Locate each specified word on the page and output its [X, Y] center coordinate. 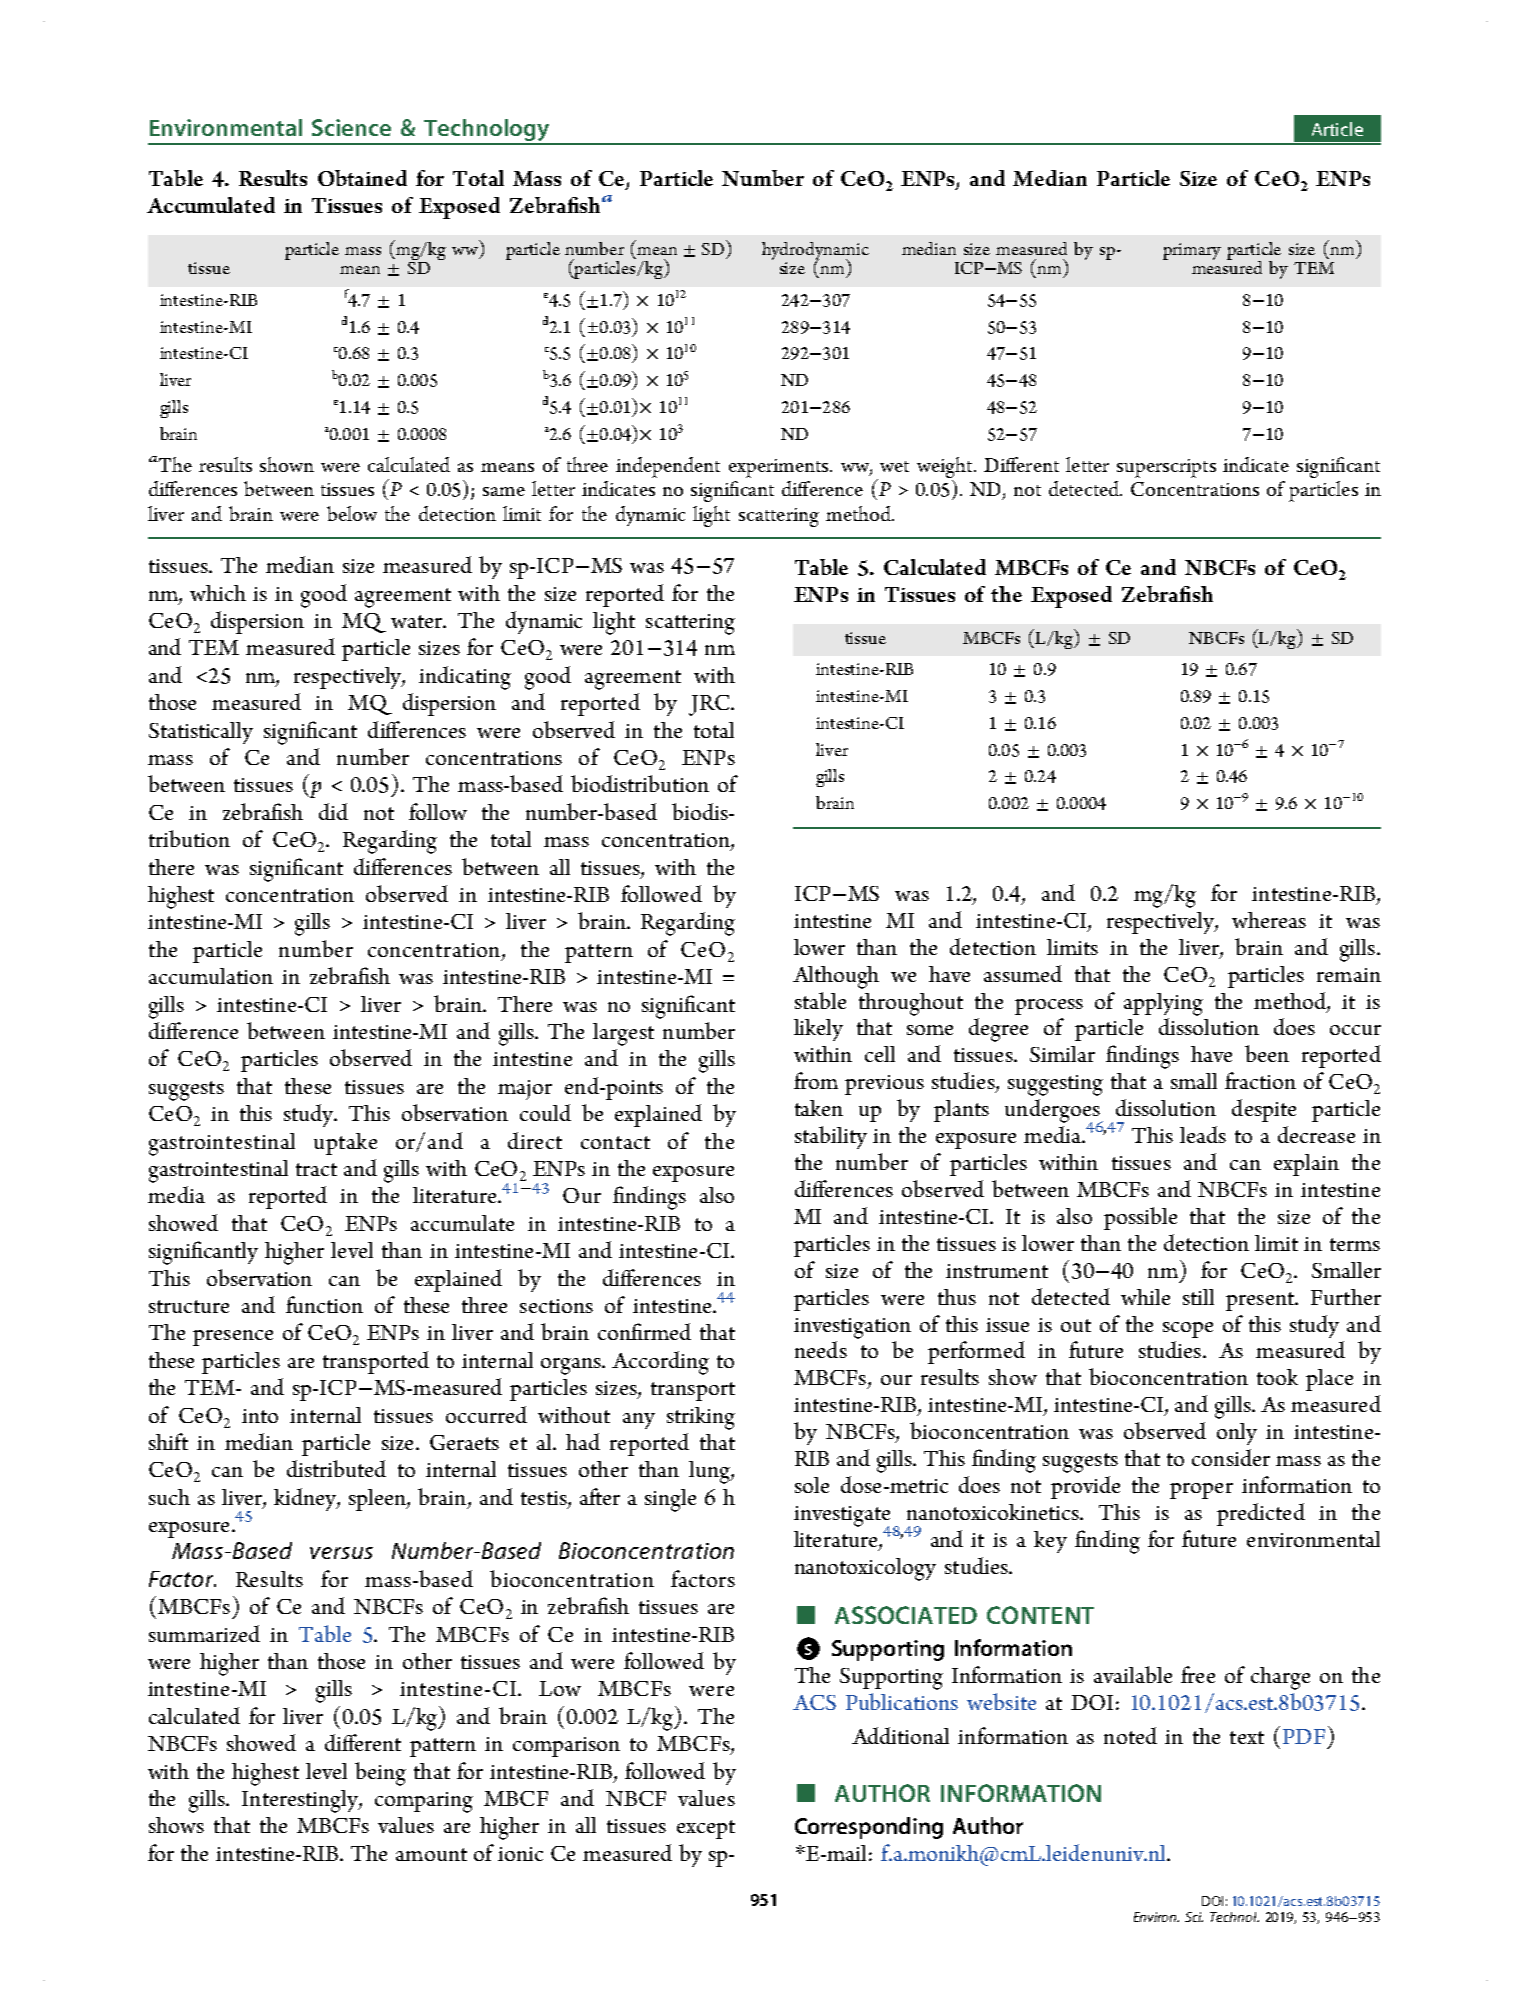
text [1247, 1737]
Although [836, 977]
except [706, 1829]
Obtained [362, 178]
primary [1192, 251]
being [380, 1774]
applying [1163, 1004]
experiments [780, 468]
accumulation [211, 976]
